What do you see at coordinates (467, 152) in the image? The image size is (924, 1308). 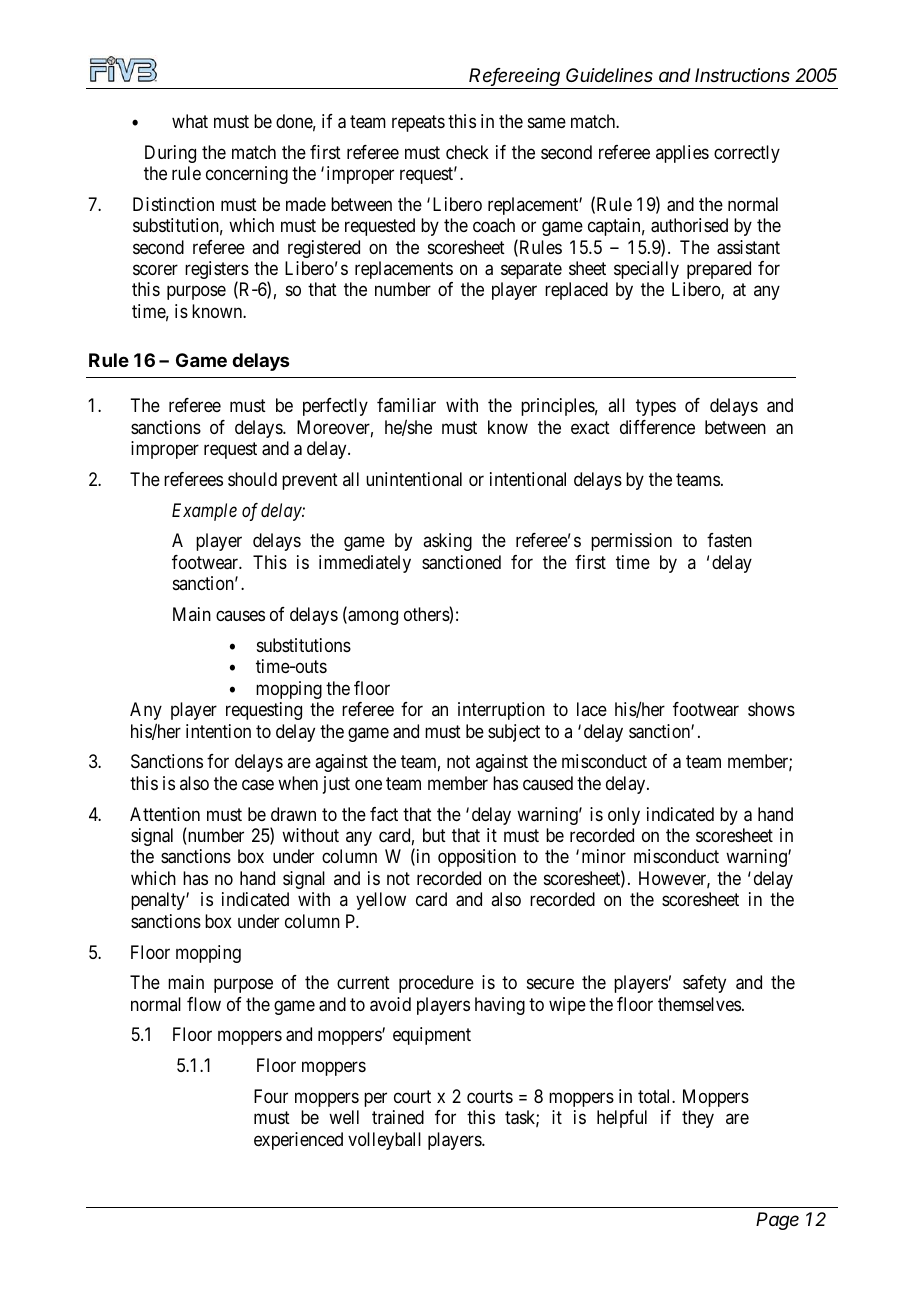 I see `check` at bounding box center [467, 152].
